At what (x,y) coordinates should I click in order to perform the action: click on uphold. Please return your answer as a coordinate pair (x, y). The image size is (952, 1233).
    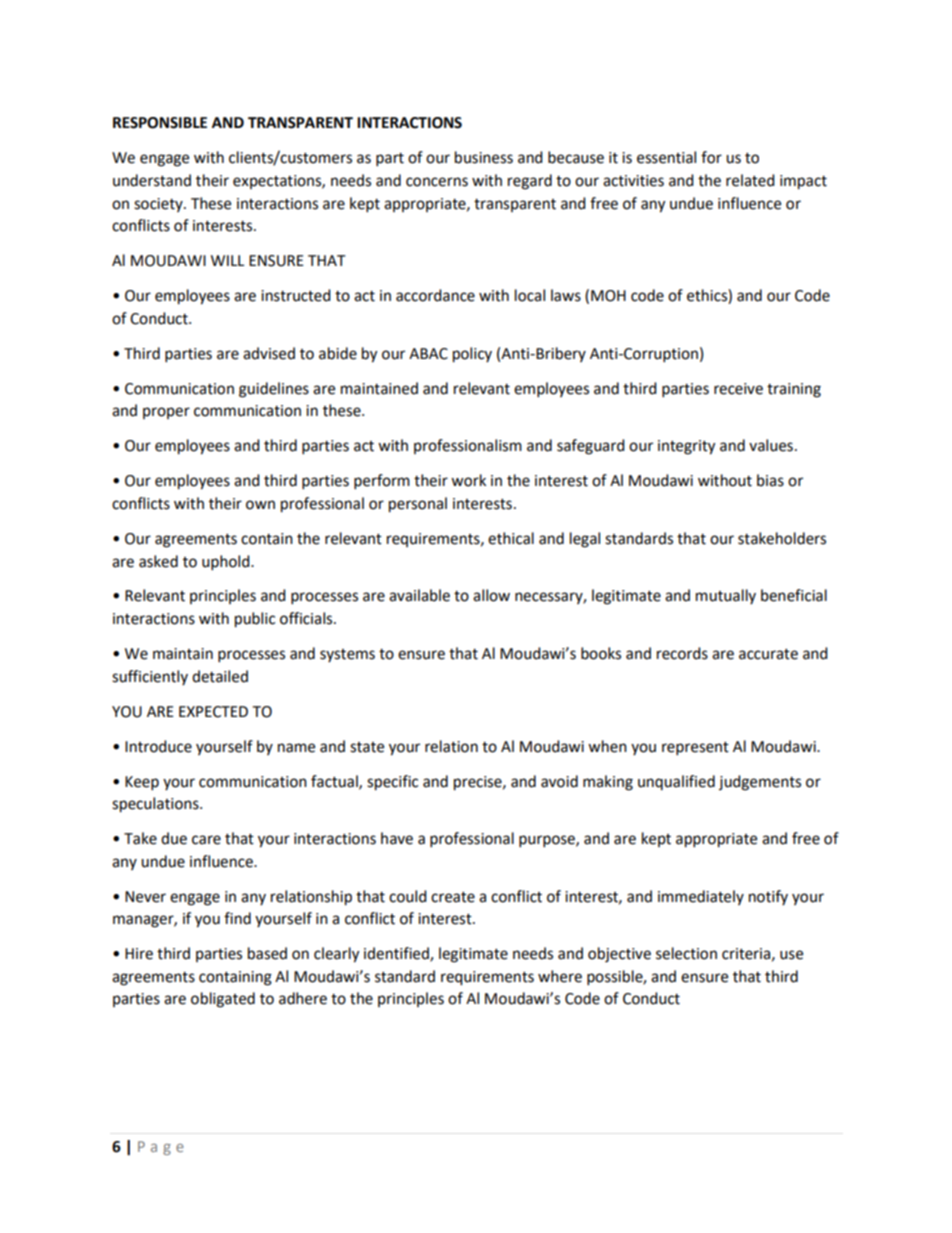
    Looking at the image, I should click on (227, 563).
